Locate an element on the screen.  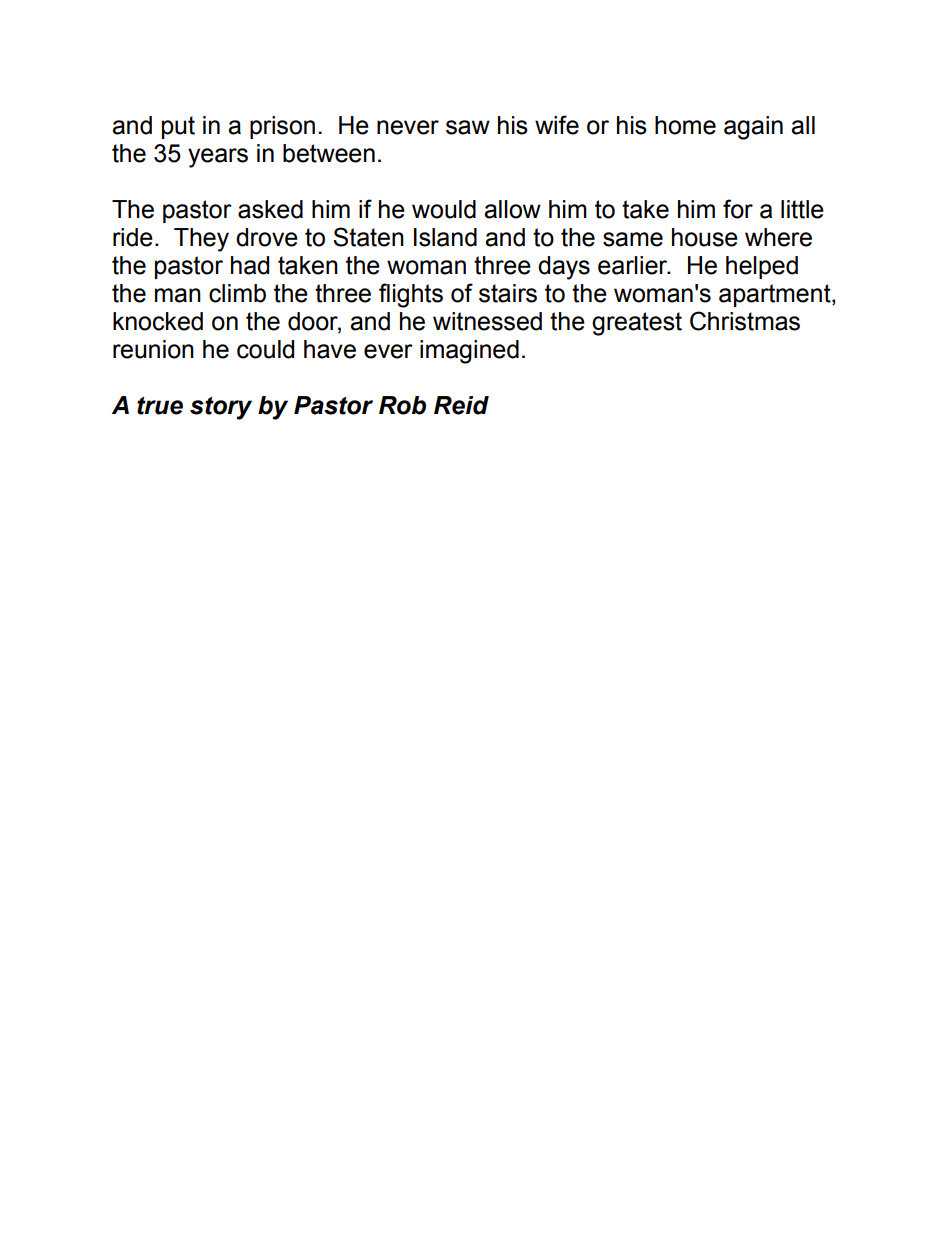
would is located at coordinates (444, 209).
